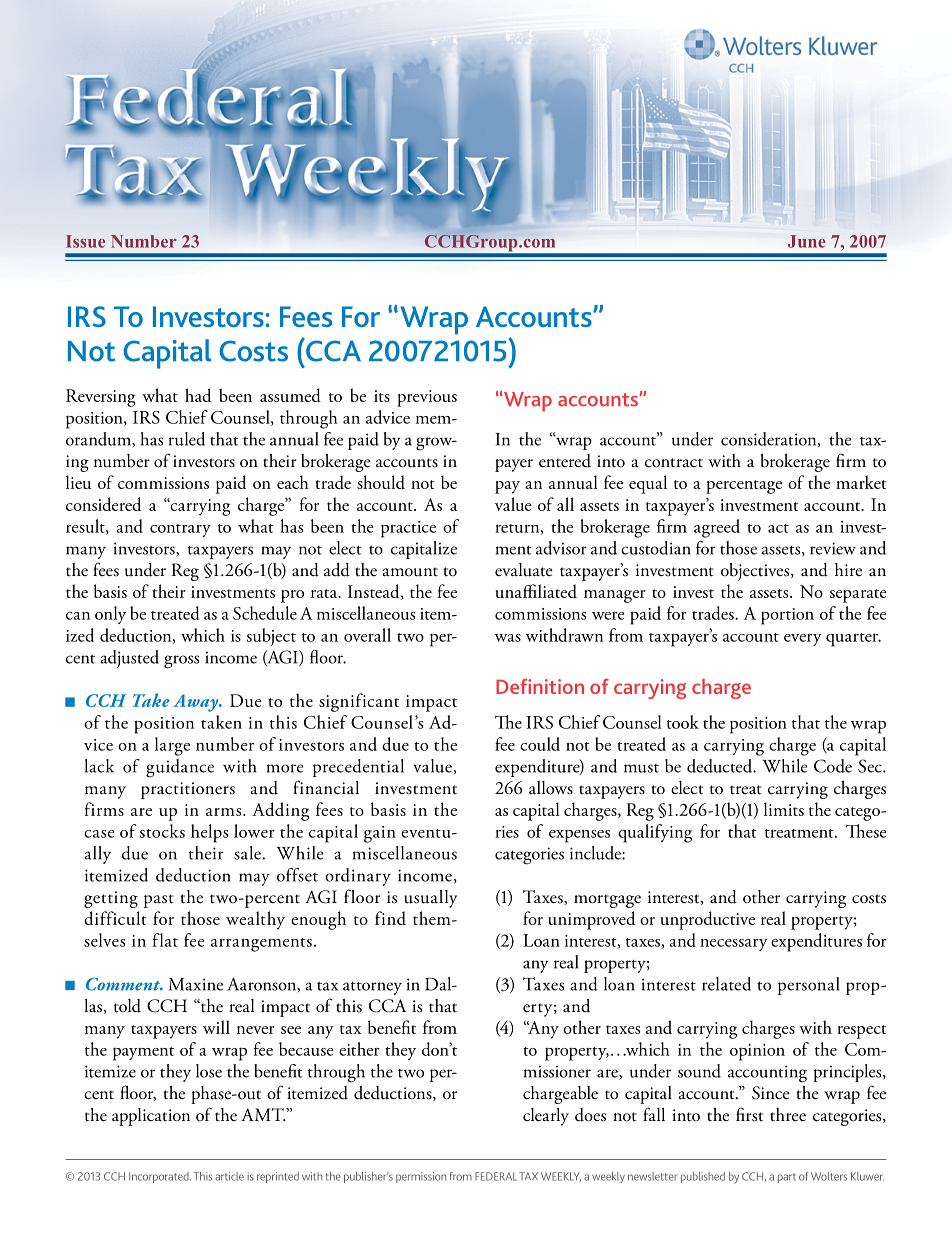 The height and width of the screenshot is (1233, 952). What do you see at coordinates (427, 398) in the screenshot?
I see `previous` at bounding box center [427, 398].
